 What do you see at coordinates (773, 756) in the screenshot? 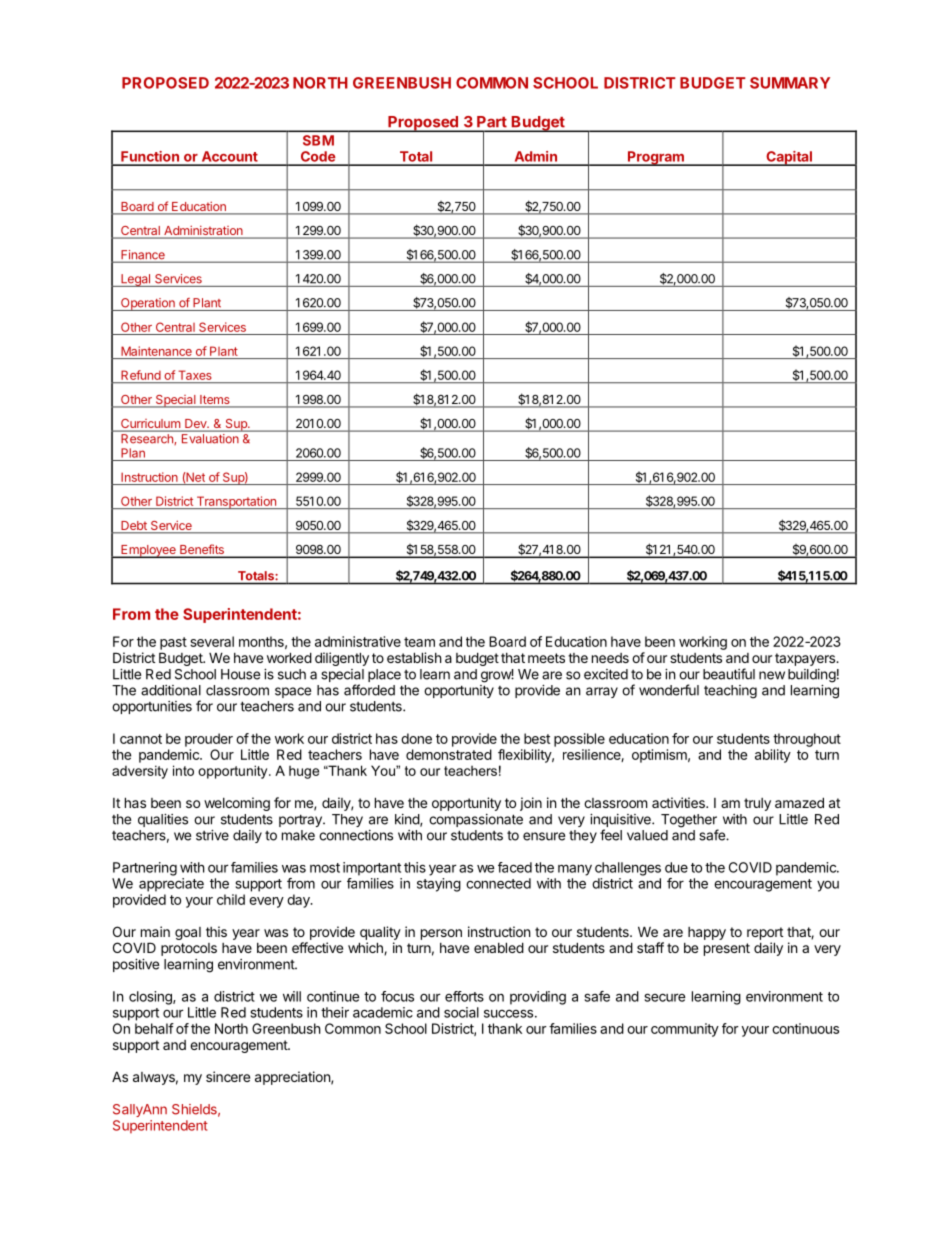
I see `ability` at bounding box center [773, 756].
